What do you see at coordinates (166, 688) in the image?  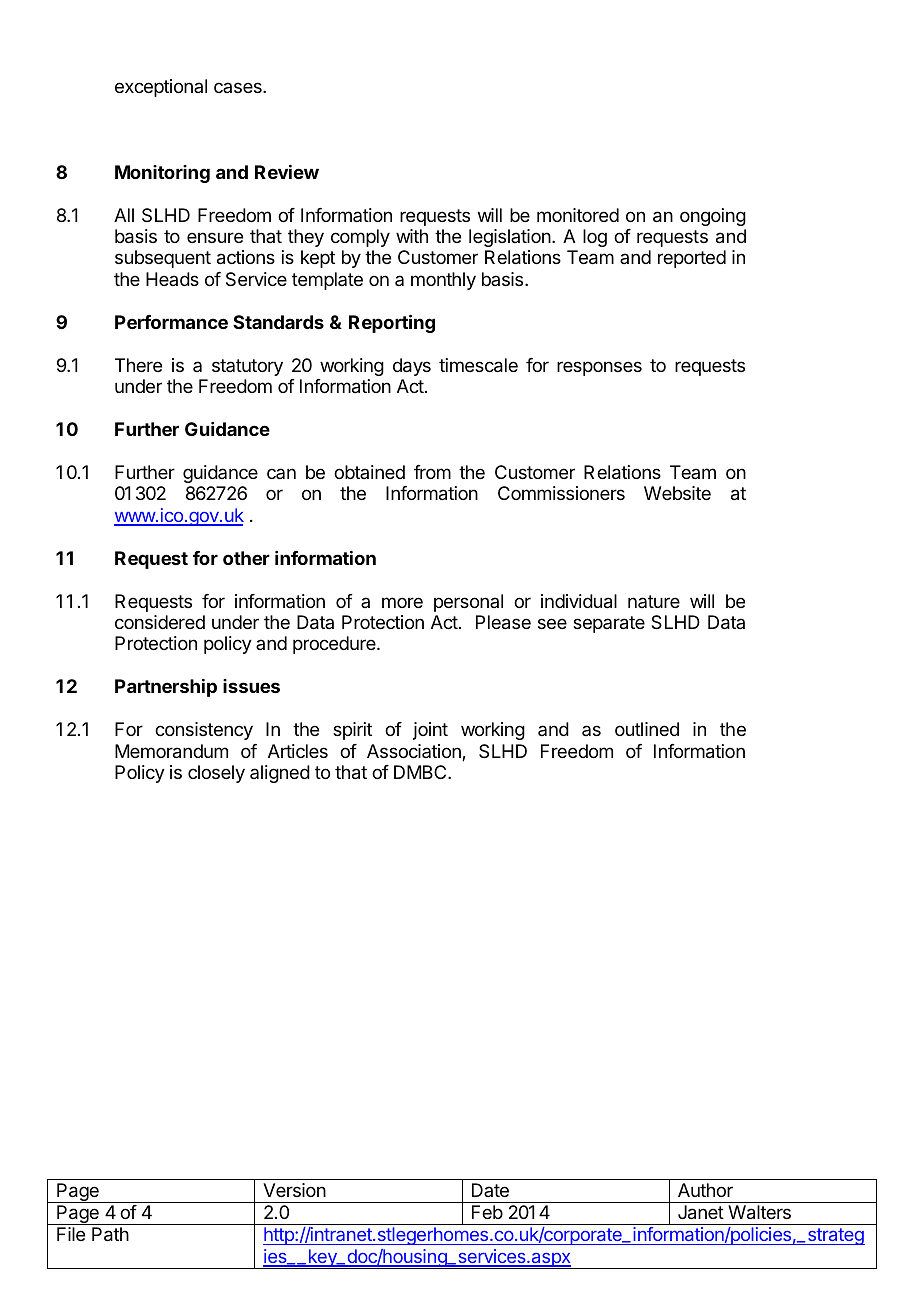 I see `Partnership` at bounding box center [166, 688].
